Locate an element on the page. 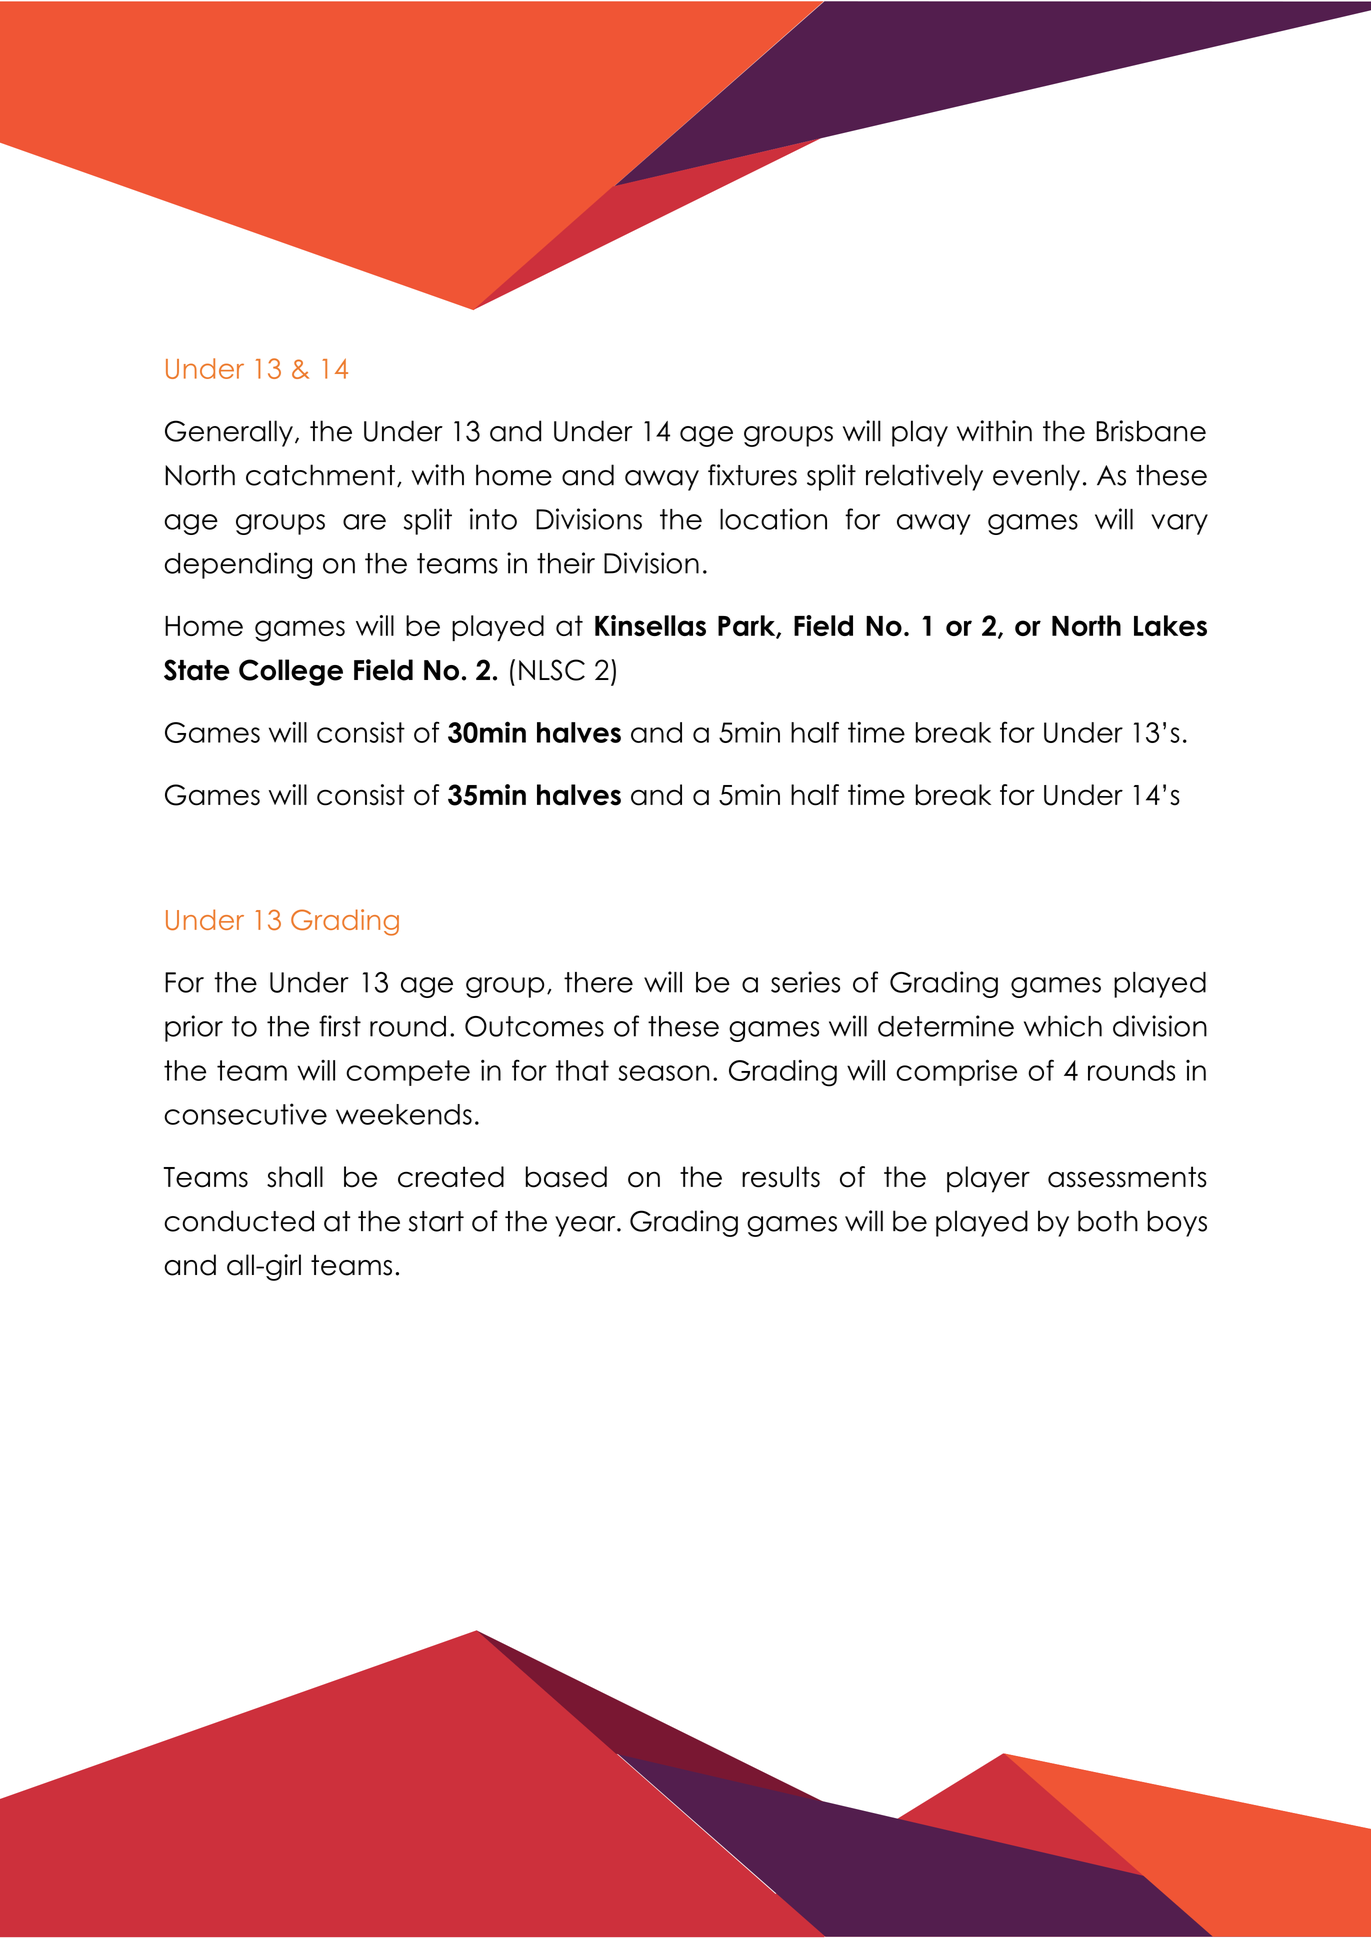 The height and width of the page is (1939, 1371). shall is located at coordinates (295, 1177).
